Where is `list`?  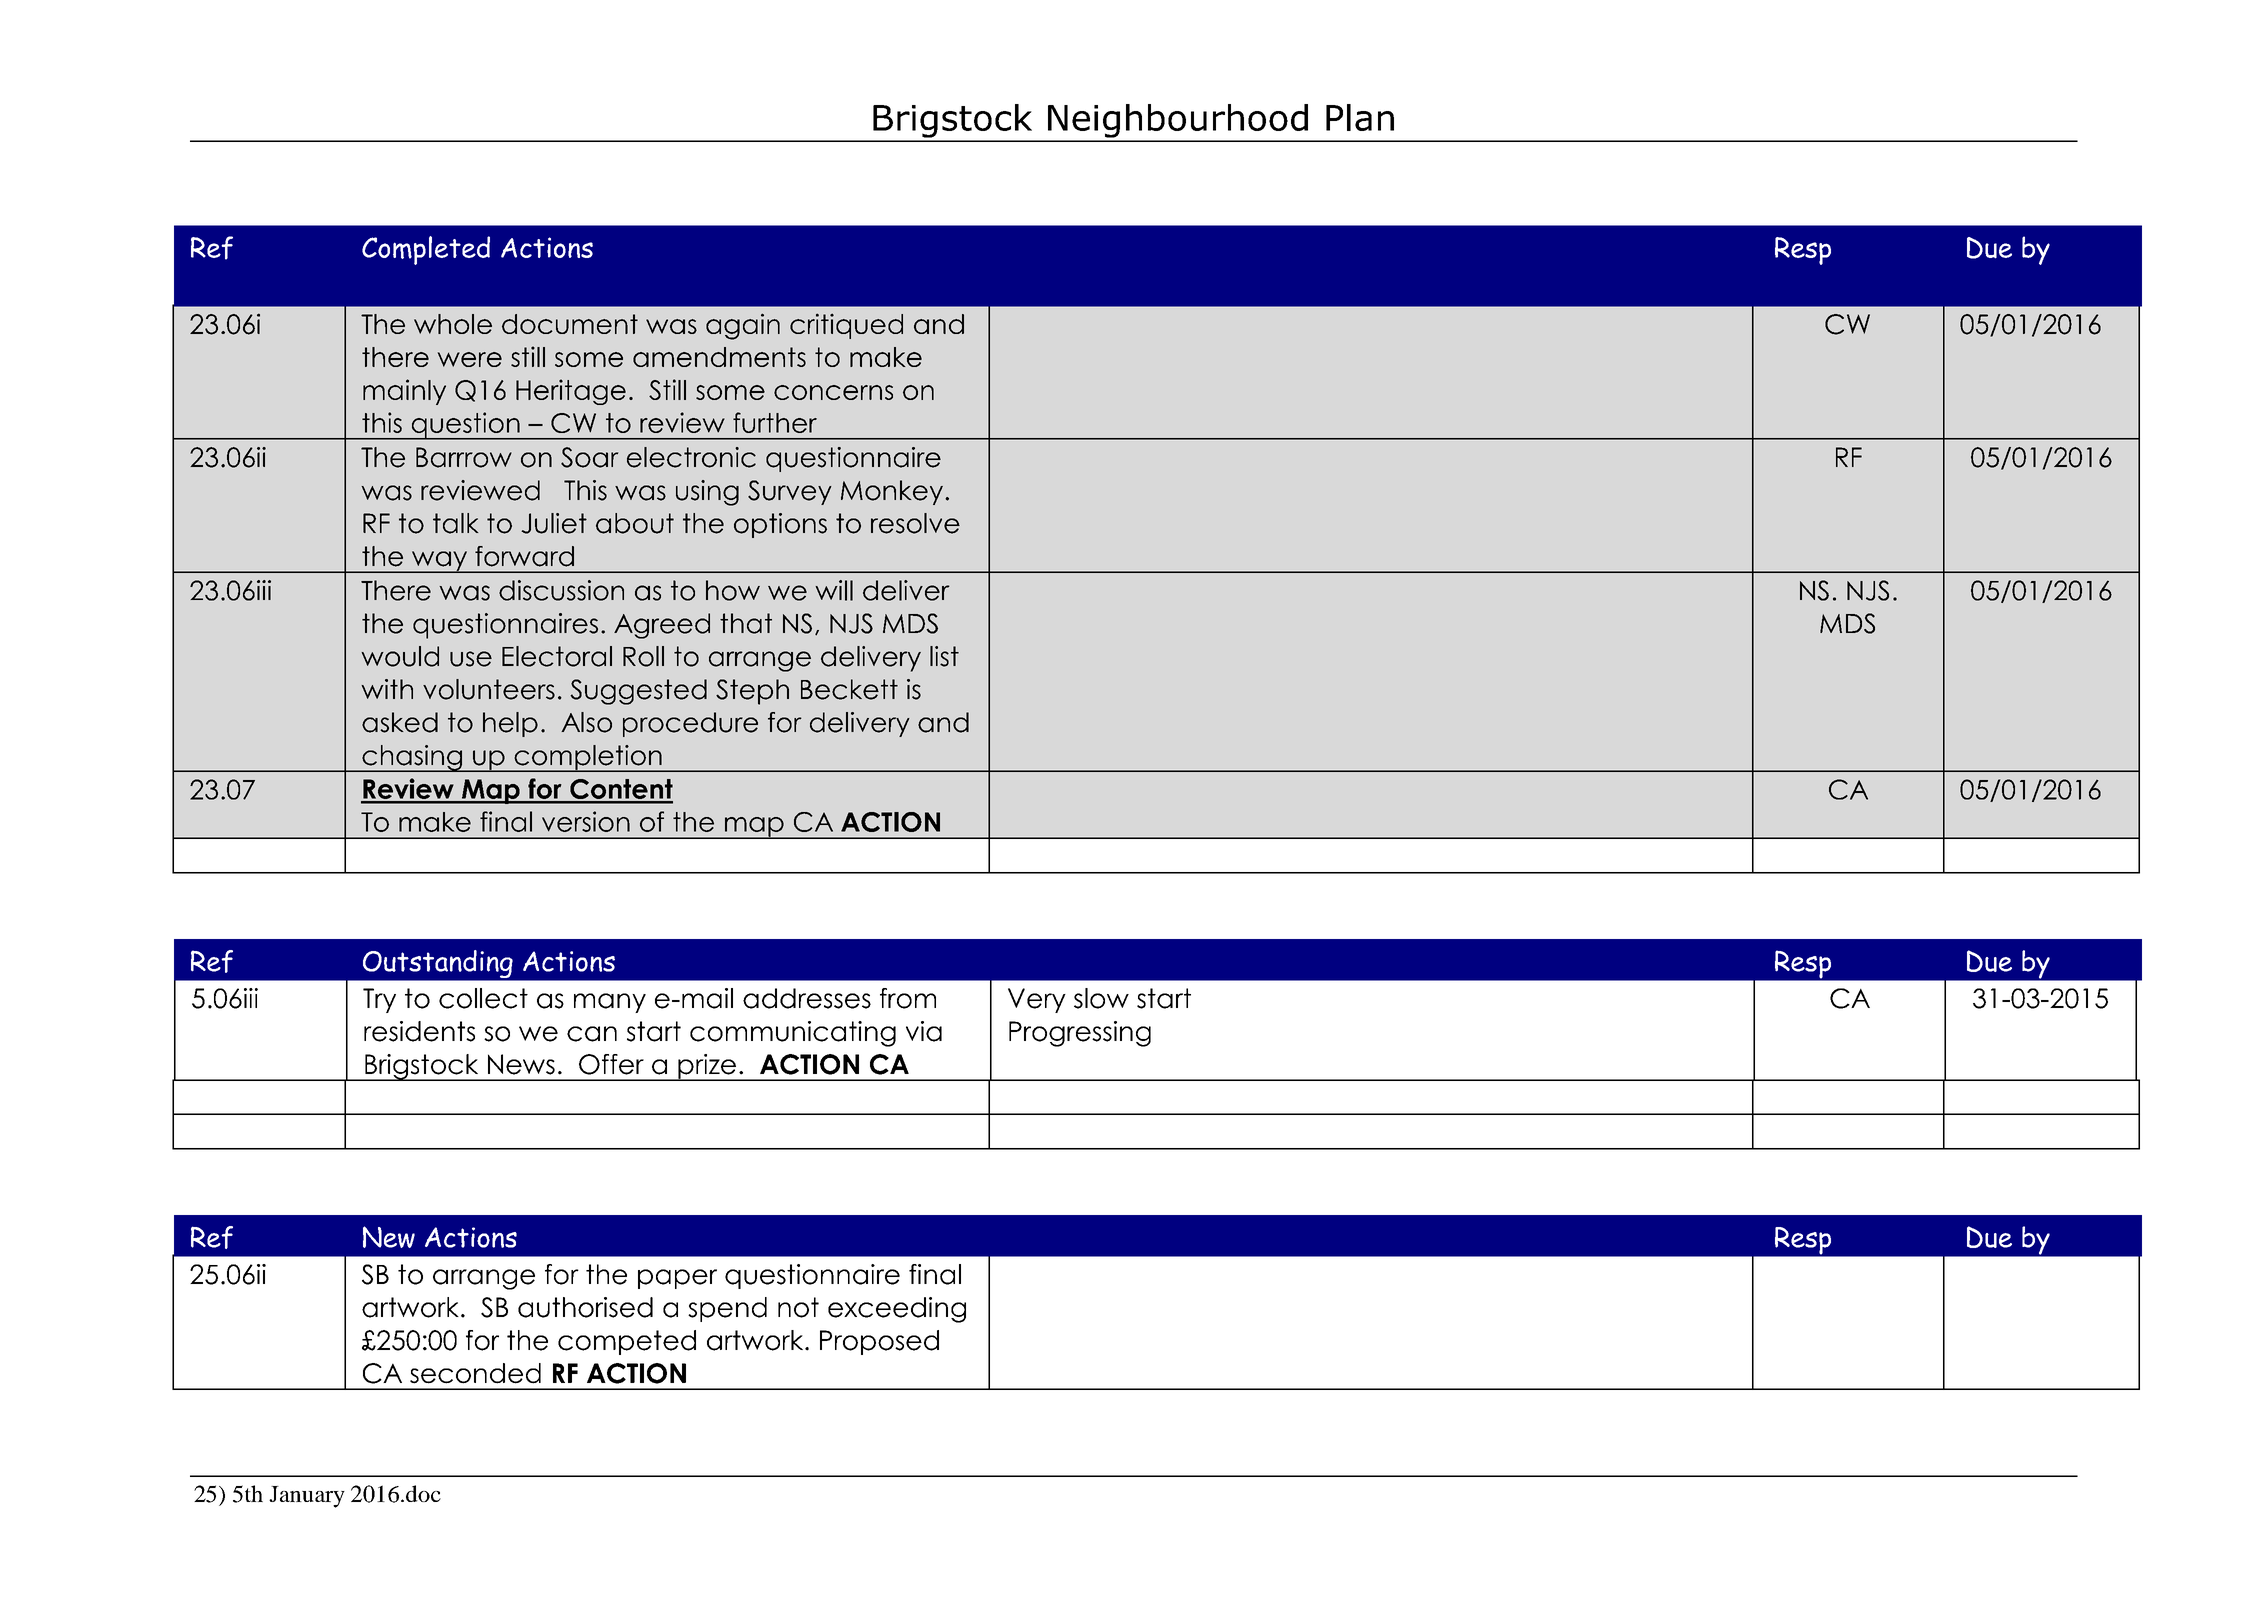
list is located at coordinates (944, 656).
